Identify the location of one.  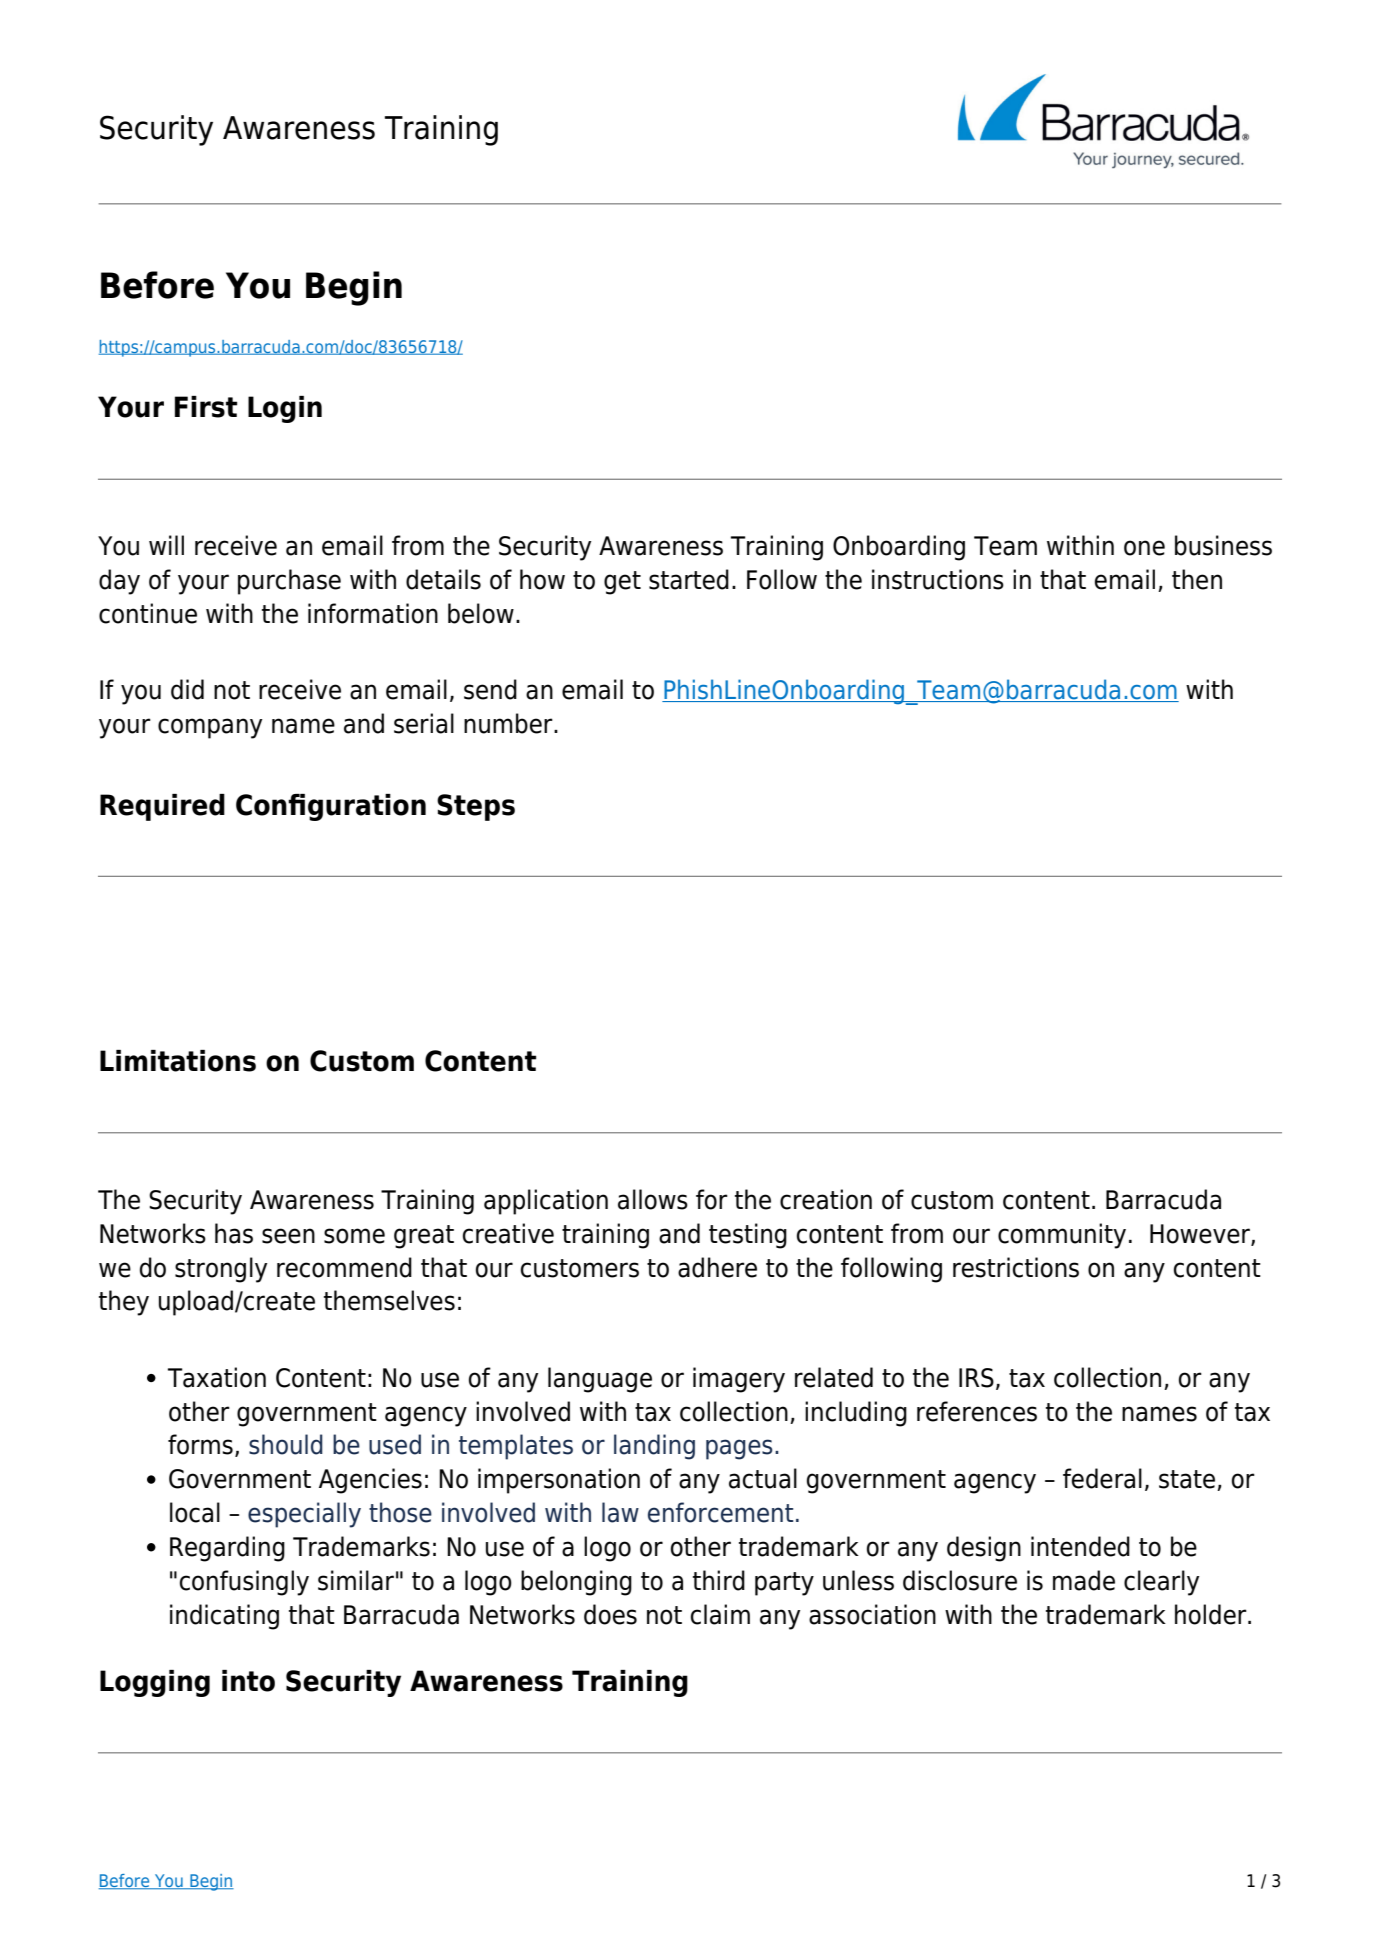
(1144, 548).
